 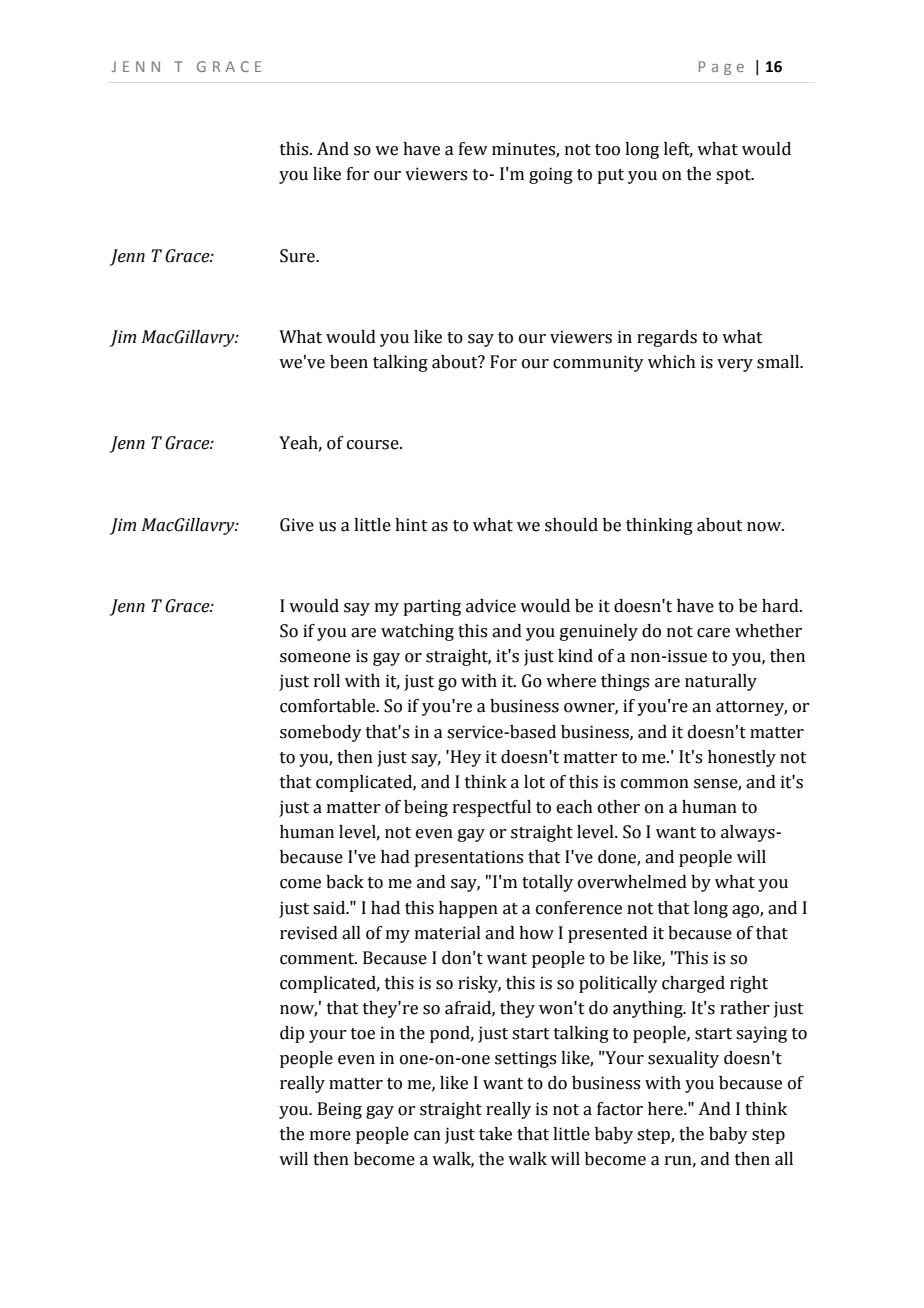 I want to click on very, so click(x=735, y=365).
